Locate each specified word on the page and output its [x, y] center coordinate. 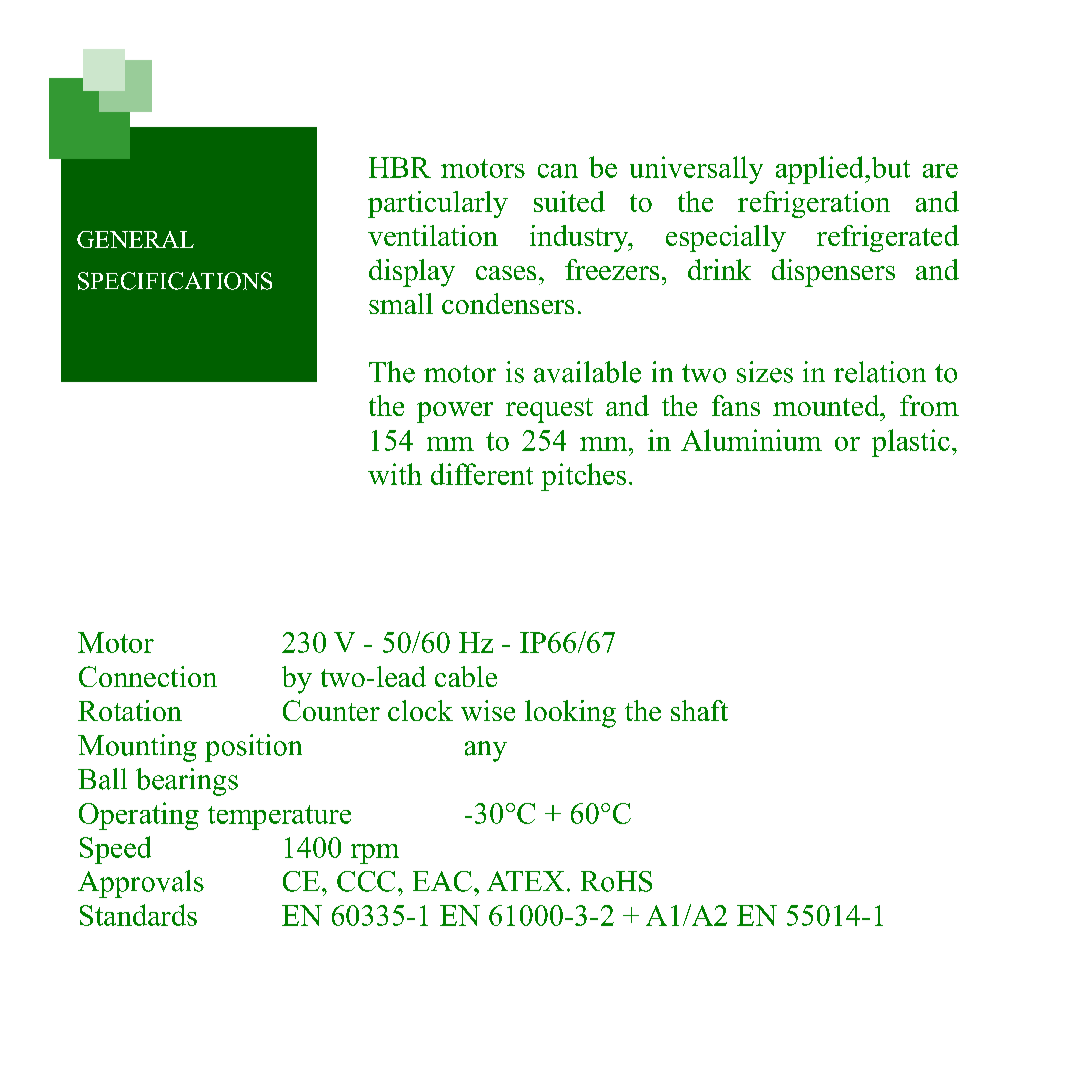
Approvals [141, 884]
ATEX [525, 881]
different [482, 474]
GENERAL [135, 239]
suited [569, 201]
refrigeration [814, 204]
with [395, 474]
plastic [911, 443]
